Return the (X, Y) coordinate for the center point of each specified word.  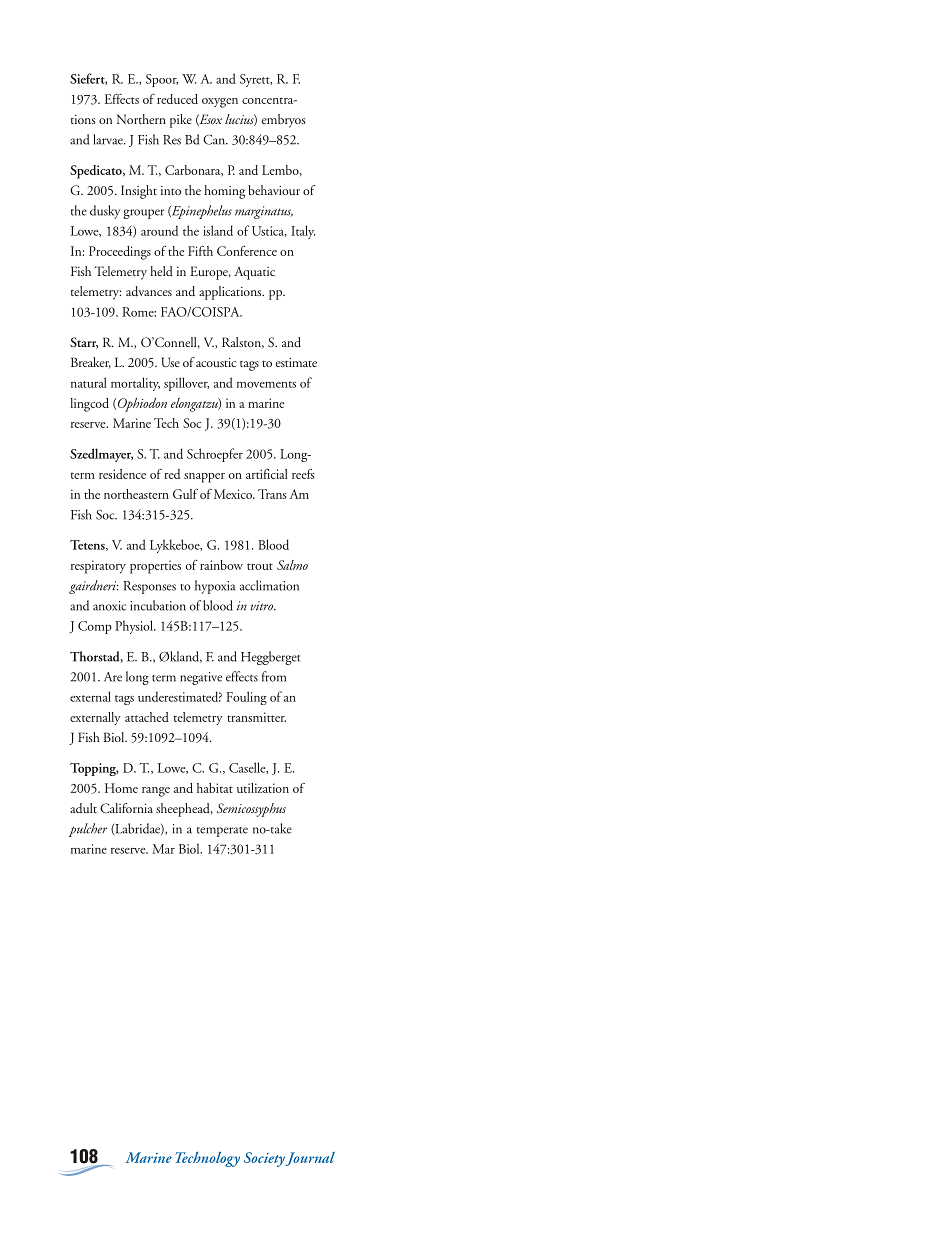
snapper (204, 478)
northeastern (136, 494)
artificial (267, 474)
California (126, 808)
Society (264, 1159)
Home (121, 788)
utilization (263, 788)
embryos (283, 121)
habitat (215, 788)
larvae (109, 139)
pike (181, 121)
